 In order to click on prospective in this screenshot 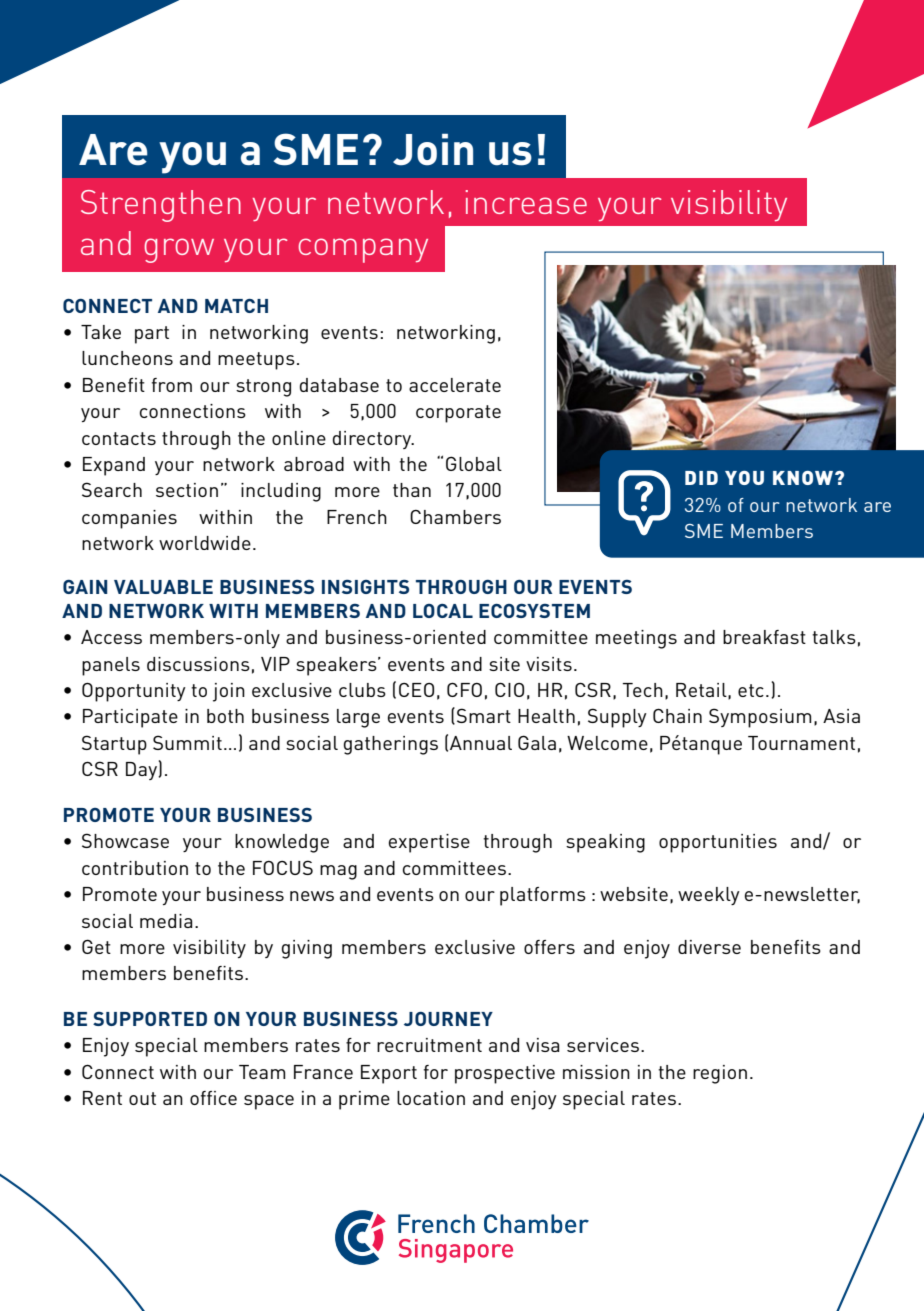, I will do `click(505, 1074)`.
